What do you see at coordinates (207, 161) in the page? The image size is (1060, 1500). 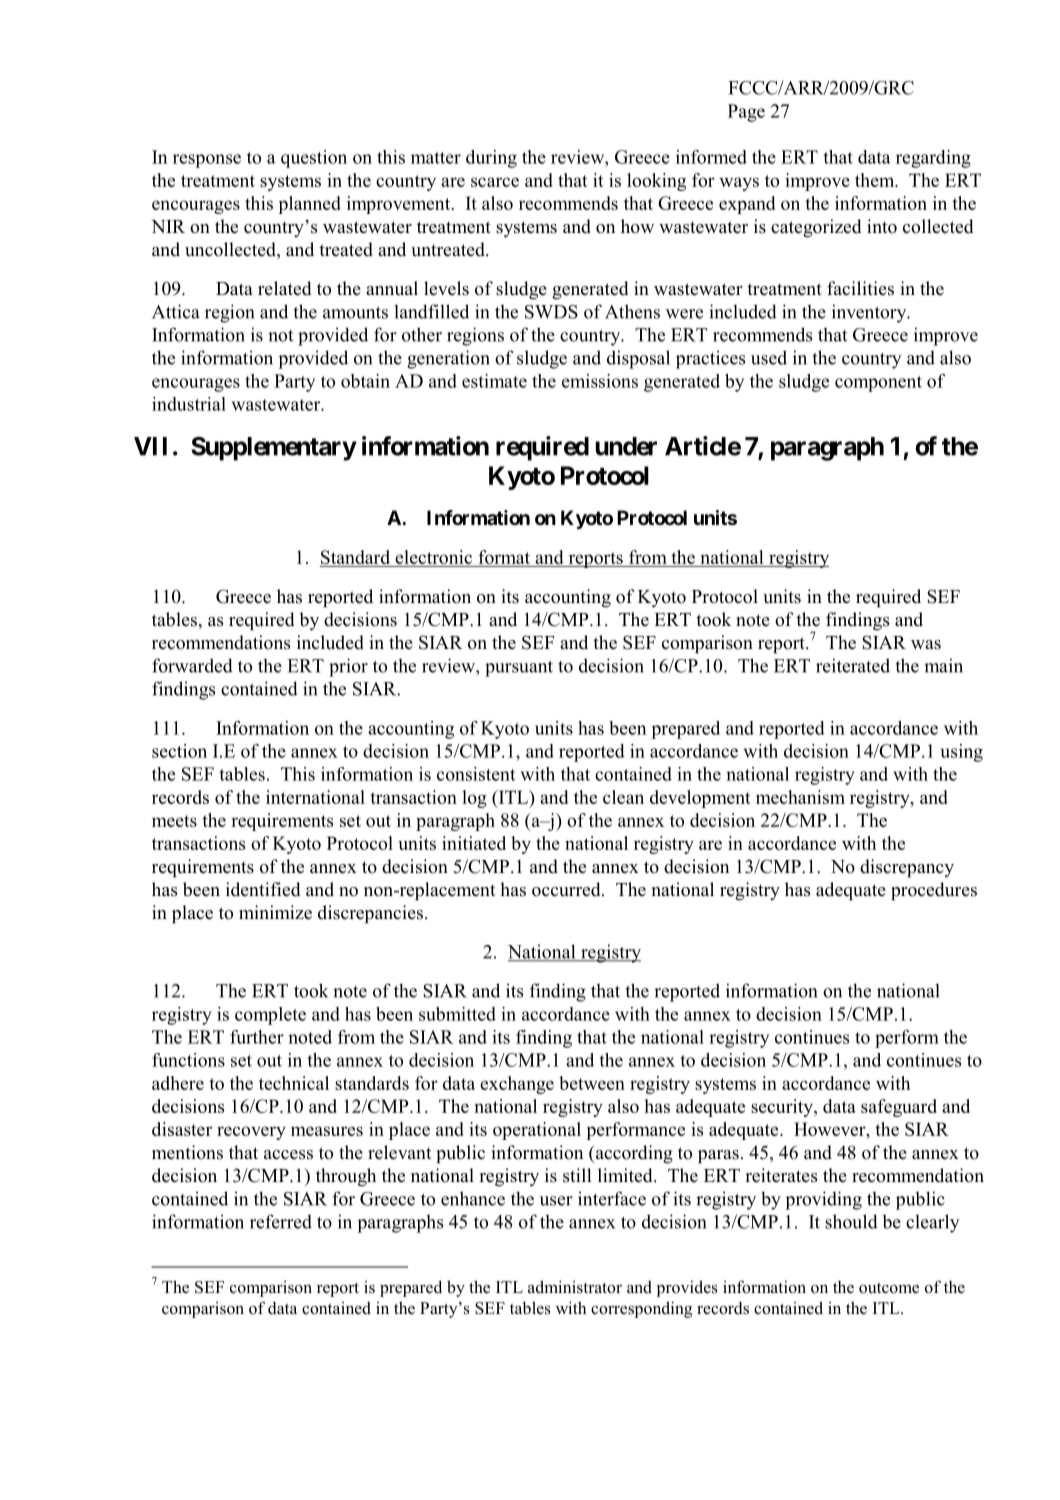 I see `response` at bounding box center [207, 161].
